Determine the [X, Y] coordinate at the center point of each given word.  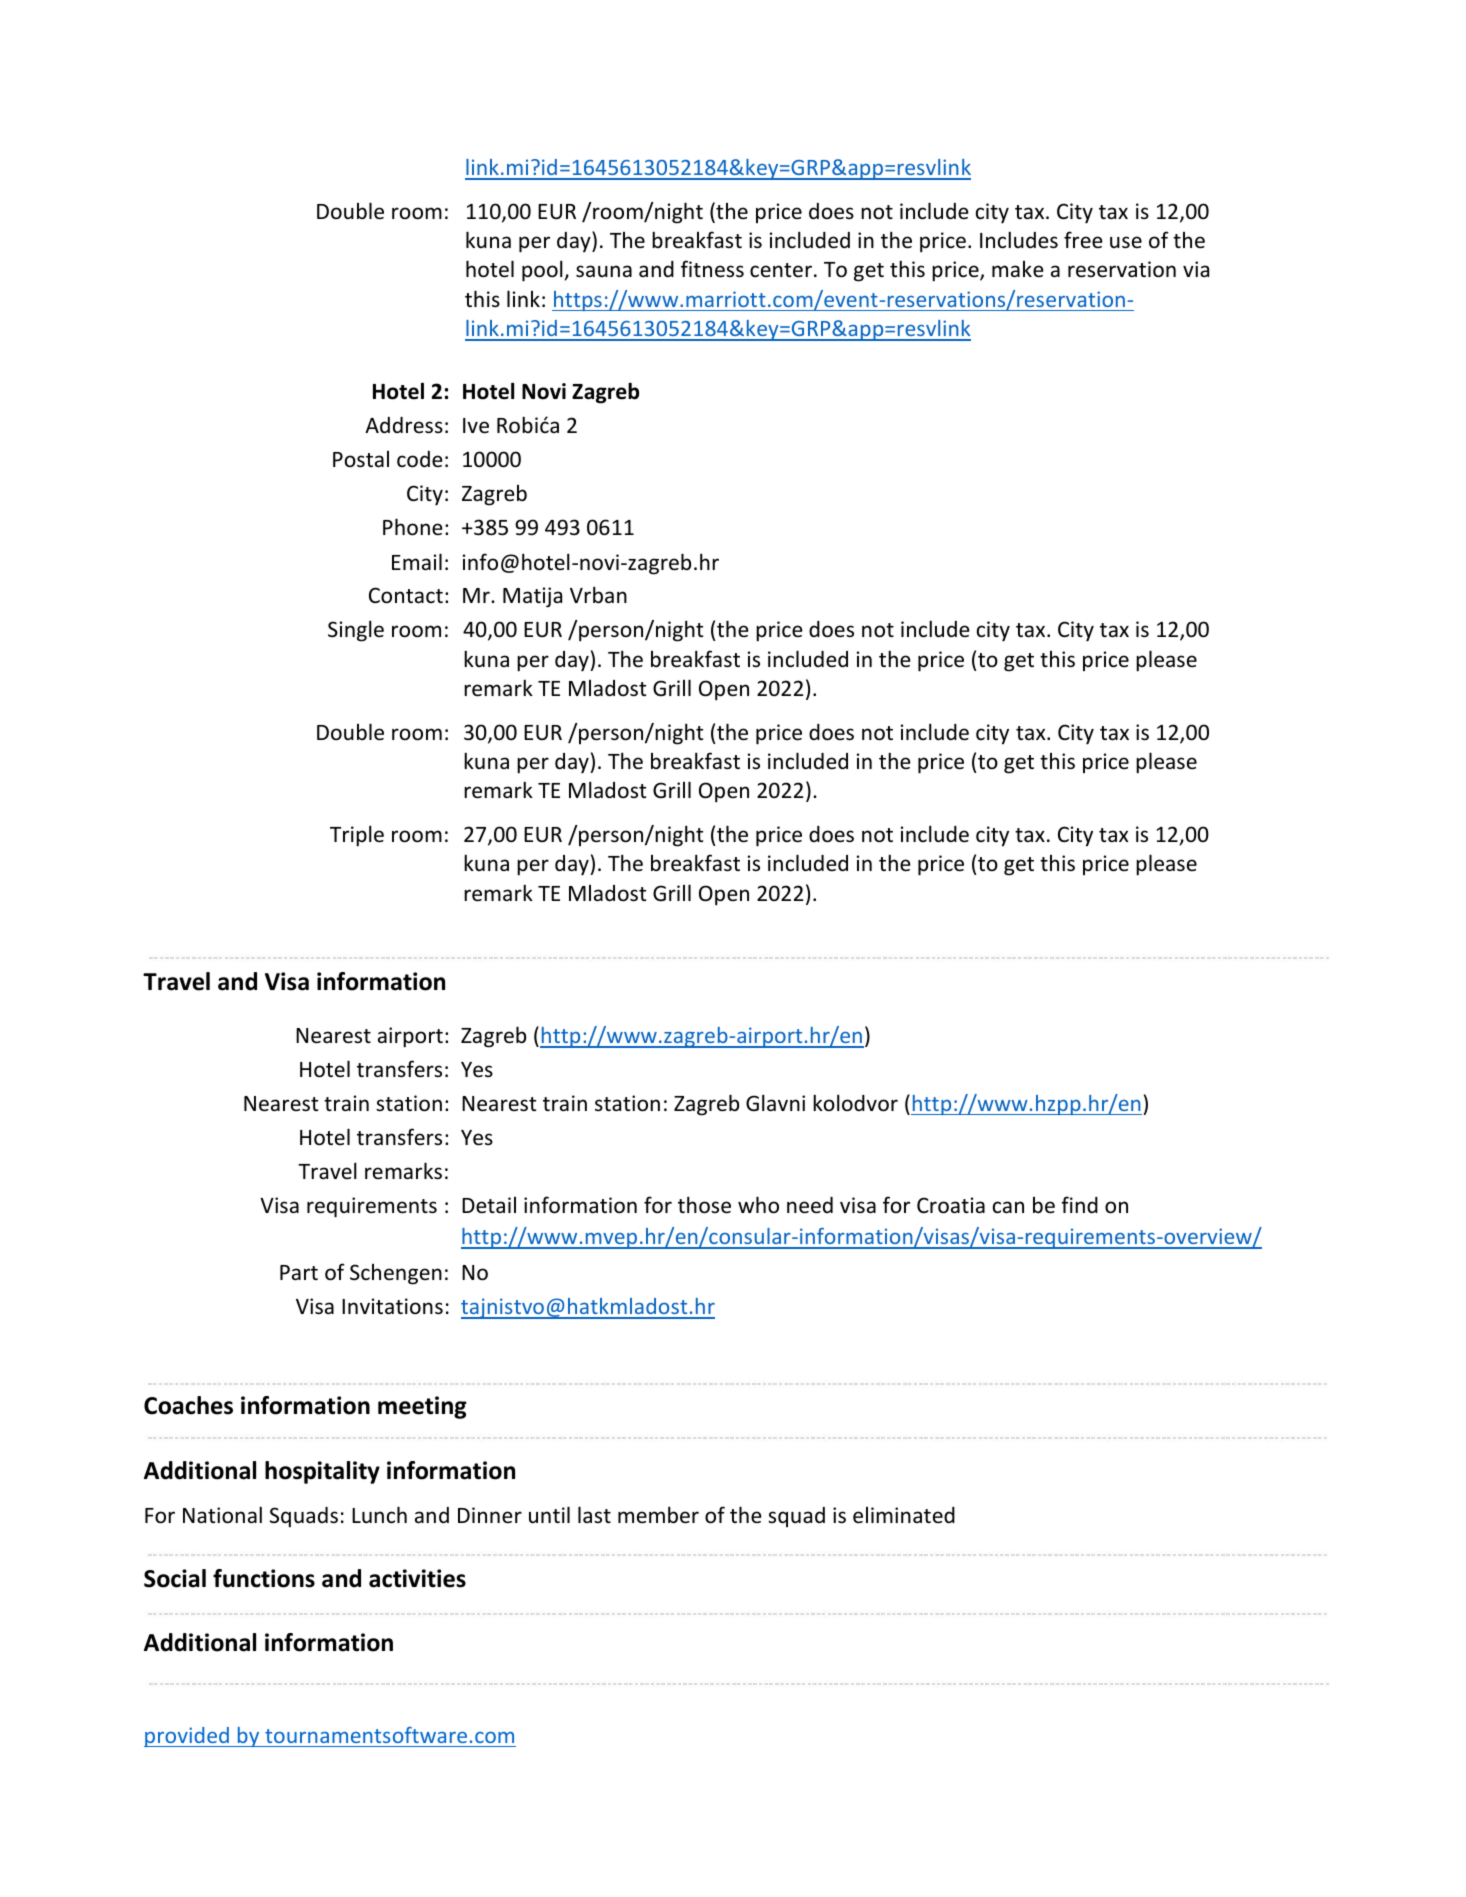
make [1018, 269]
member [658, 1515]
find [1079, 1204]
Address [404, 425]
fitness [712, 269]
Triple [357, 836]
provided [187, 1737]
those [704, 1205]
